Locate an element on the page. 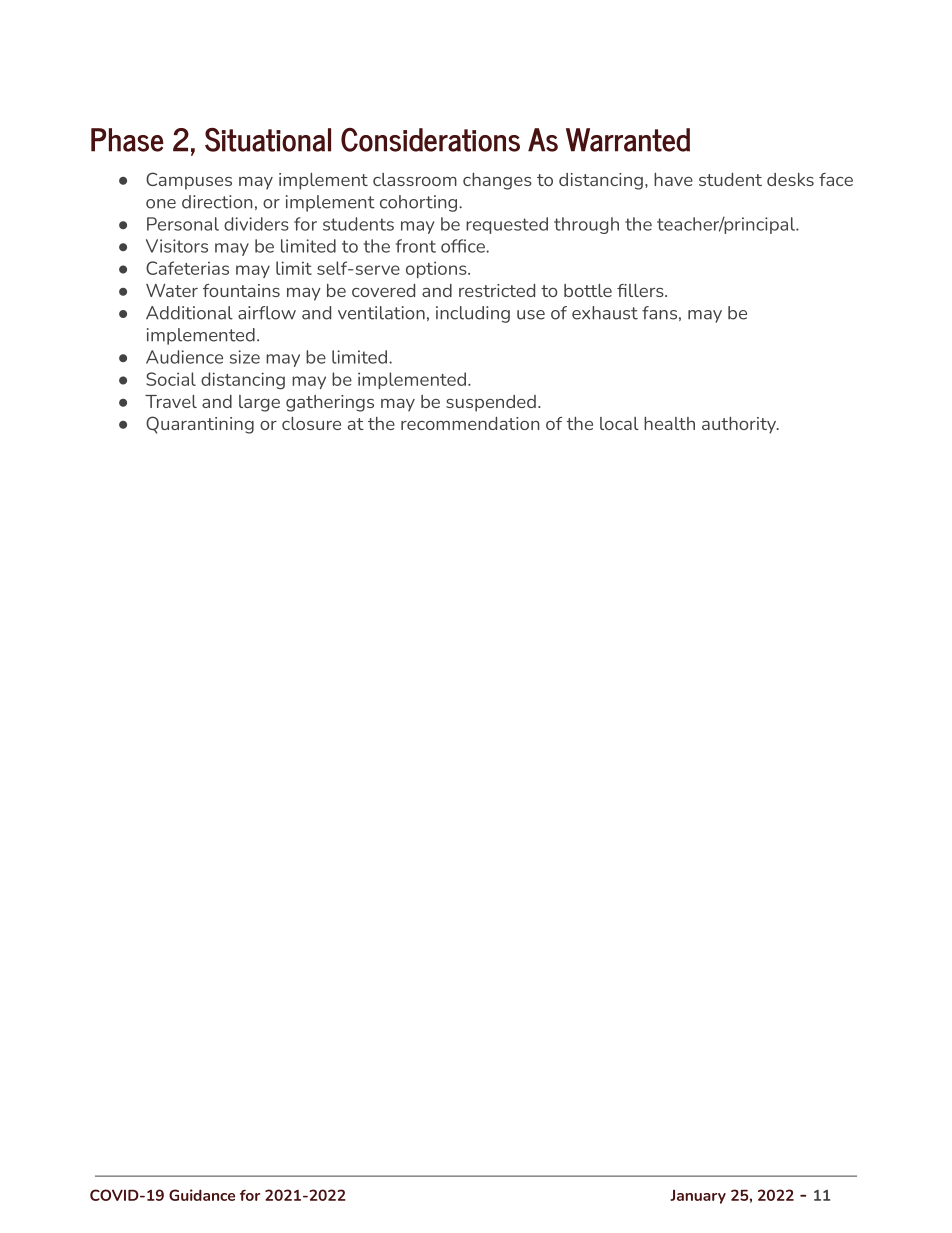 Image resolution: width=952 pixels, height=1233 pixels. authority is located at coordinates (740, 425).
